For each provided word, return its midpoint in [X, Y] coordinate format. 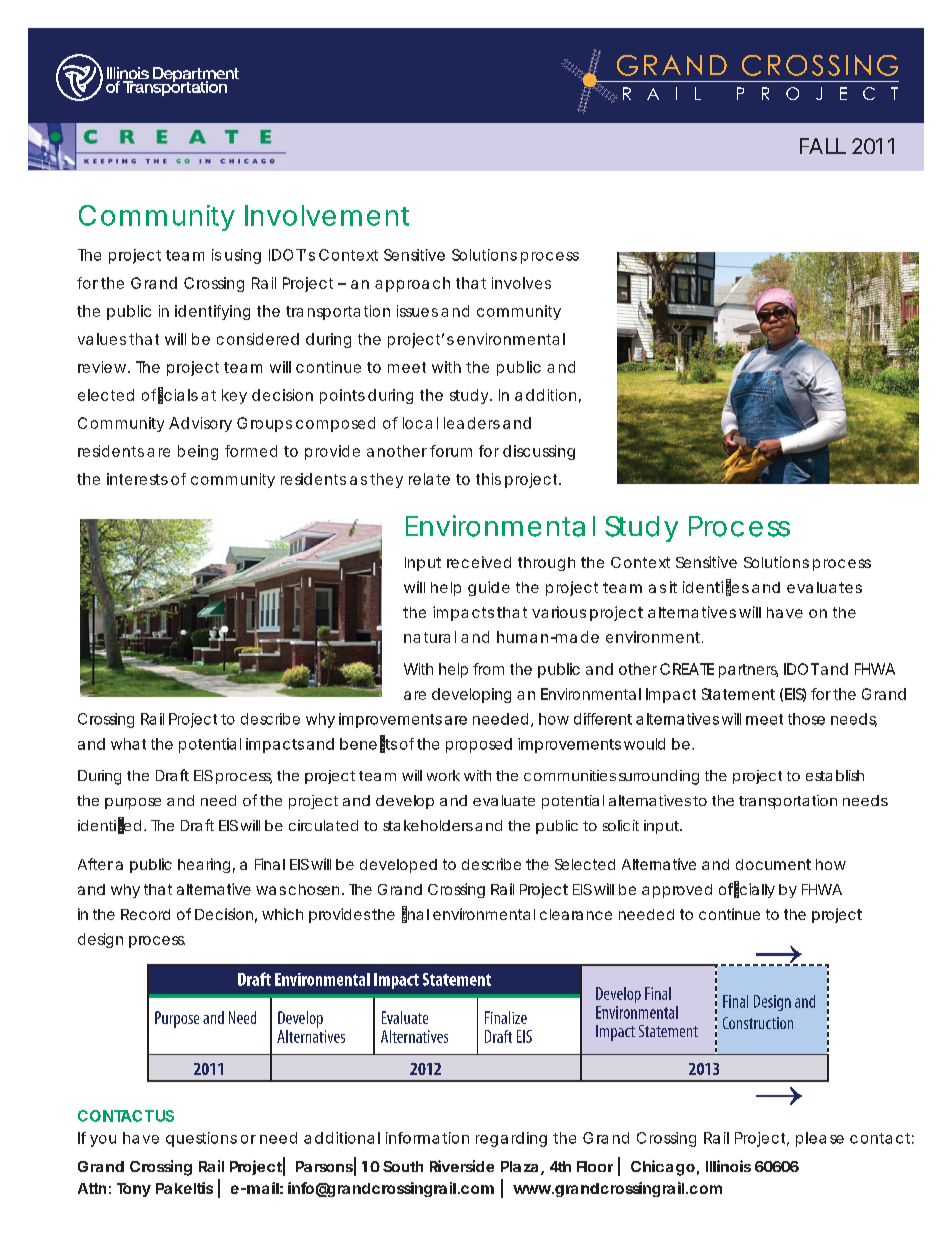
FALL [823, 146]
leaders [472, 423]
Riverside [462, 1166]
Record [145, 914]
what [128, 744]
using [243, 256]
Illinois [728, 1166]
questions [201, 1139]
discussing [539, 452]
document [773, 864]
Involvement [327, 215]
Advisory [200, 424]
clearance [576, 914]
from [488, 669]
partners [748, 671]
